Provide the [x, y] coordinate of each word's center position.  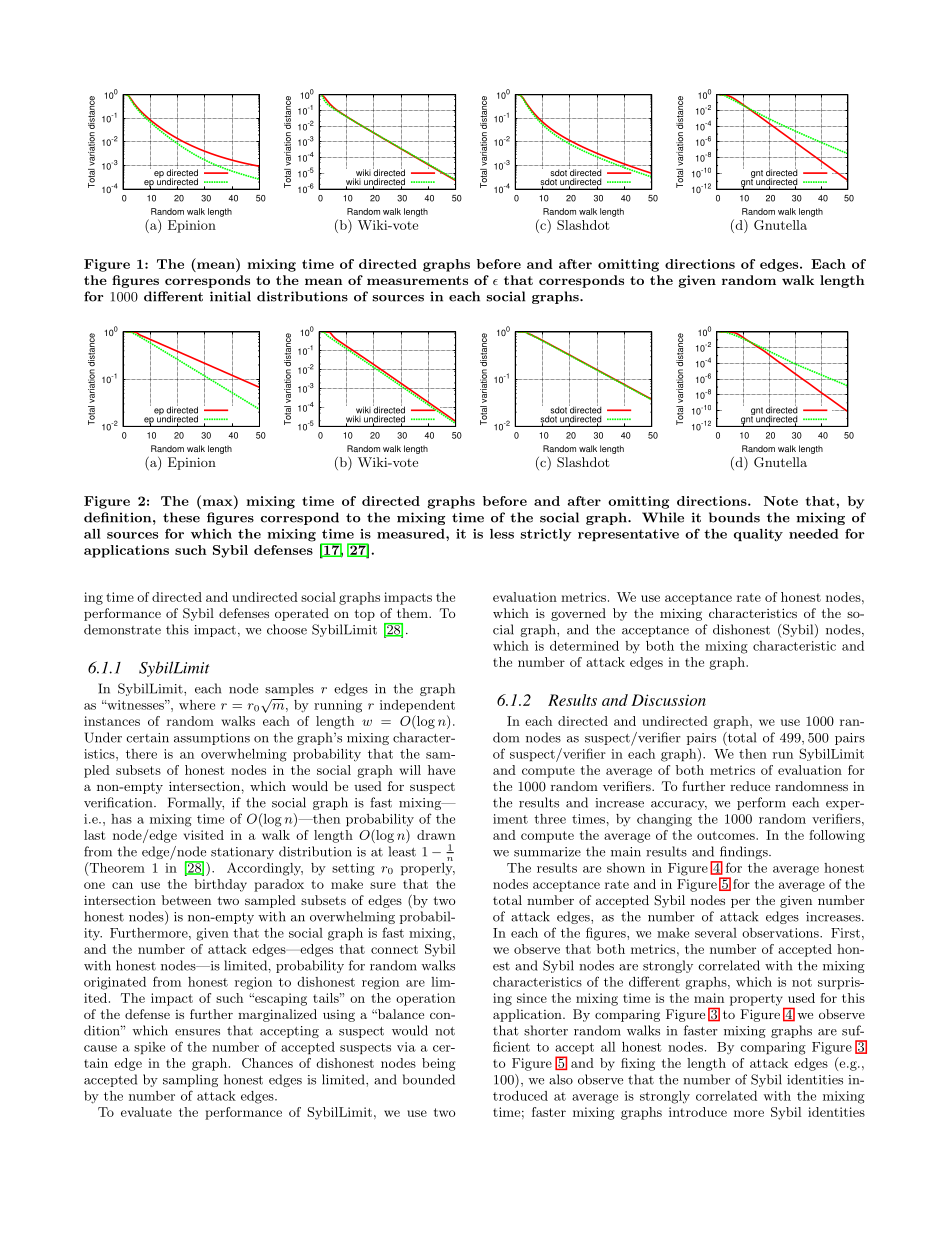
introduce [698, 1112]
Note [781, 501]
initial [230, 296]
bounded [429, 1079]
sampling [190, 1080]
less [502, 534]
